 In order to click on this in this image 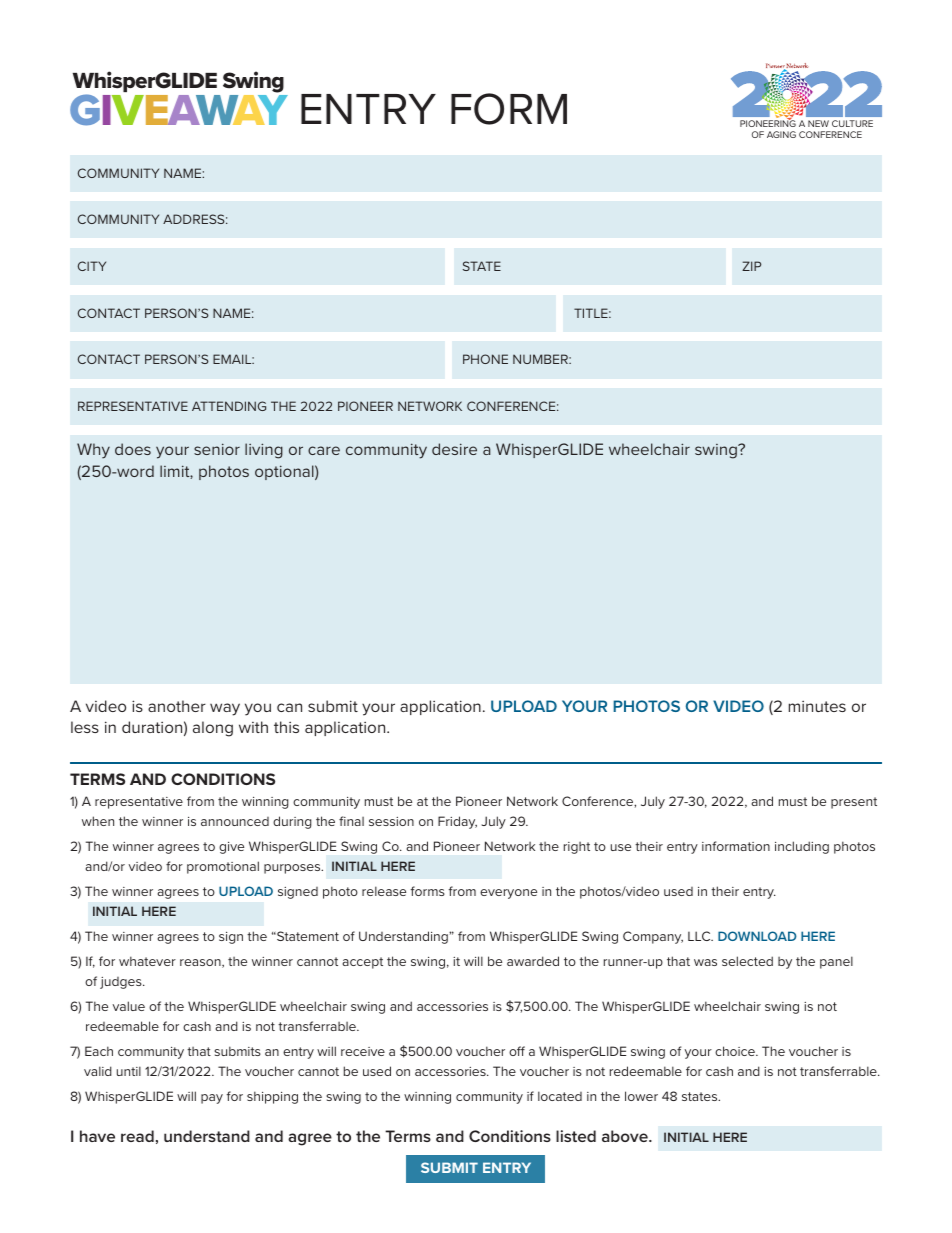, I will do `click(286, 727)`.
